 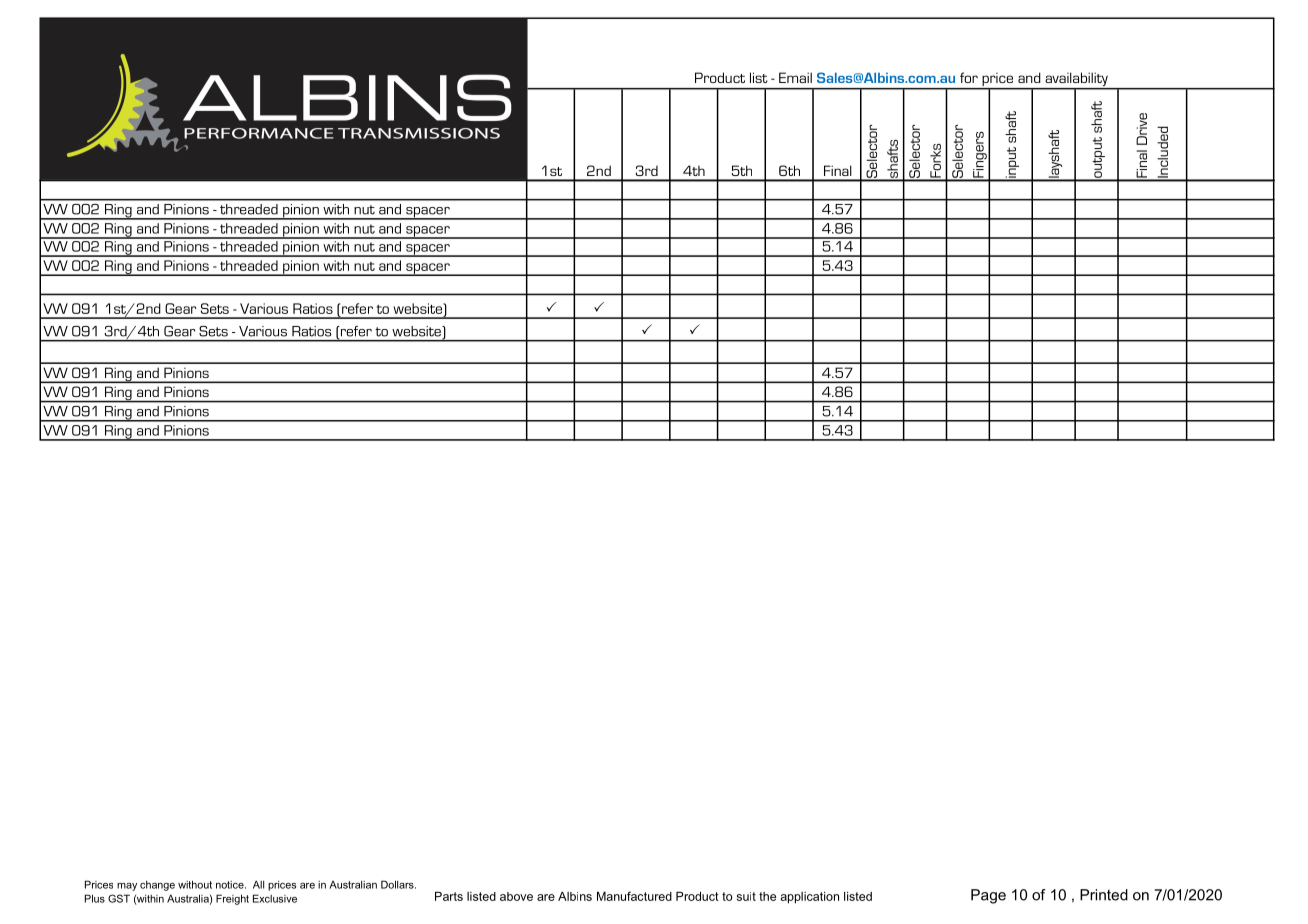 I want to click on Printed, so click(x=1104, y=895).
